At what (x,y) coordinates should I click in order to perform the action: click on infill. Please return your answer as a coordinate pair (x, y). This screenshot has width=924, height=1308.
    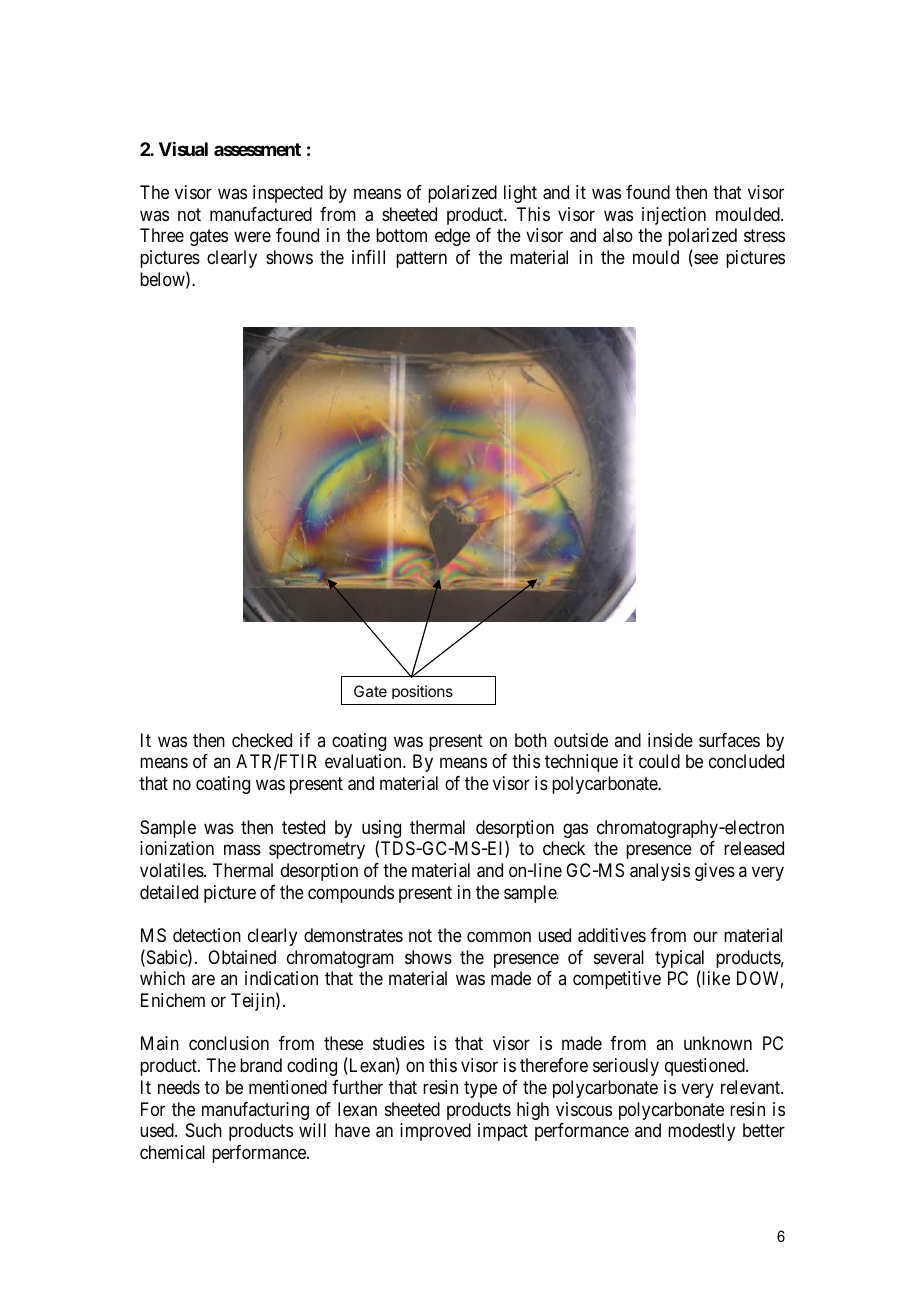
    Looking at the image, I should click on (368, 257).
